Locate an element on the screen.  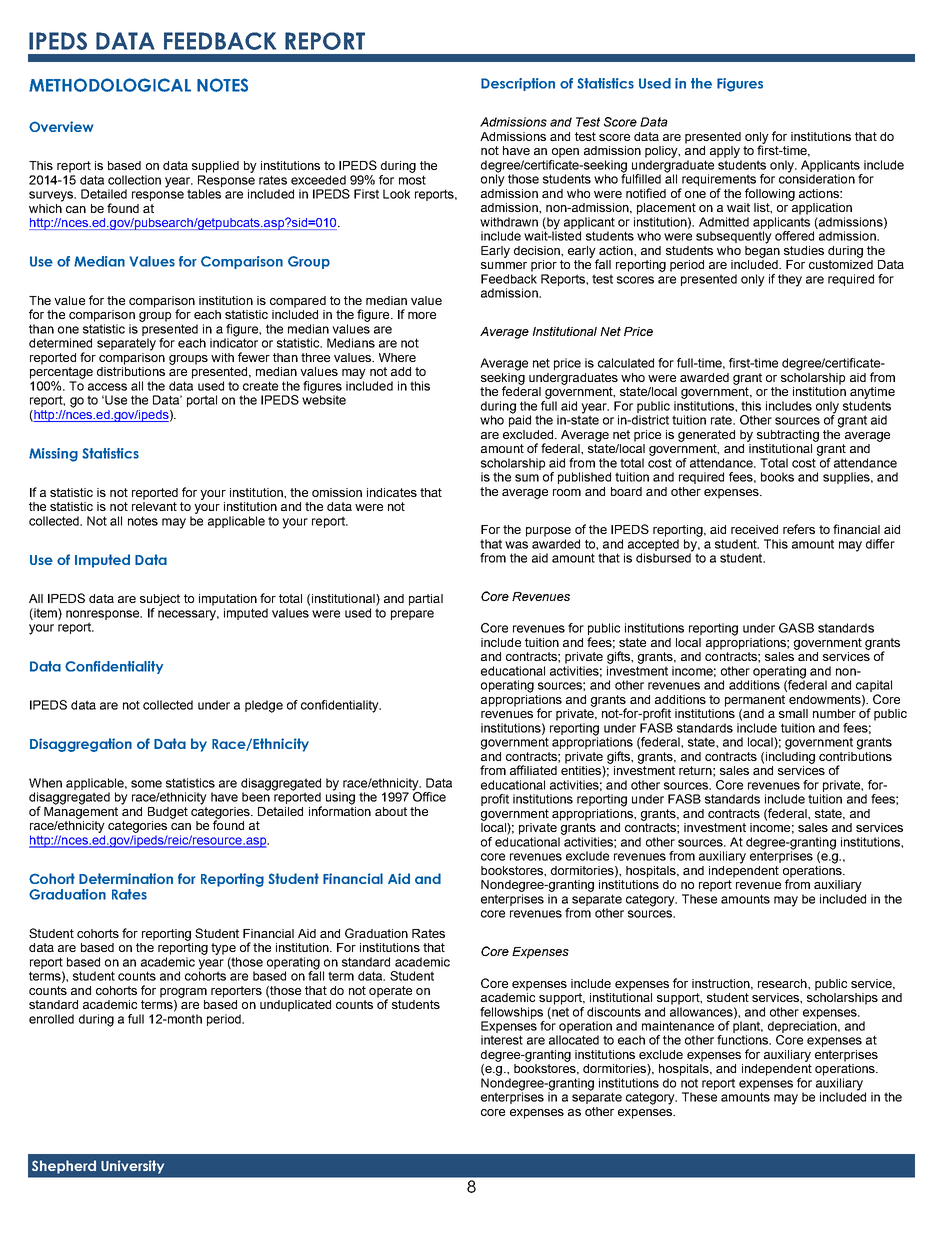
research is located at coordinates (783, 983).
